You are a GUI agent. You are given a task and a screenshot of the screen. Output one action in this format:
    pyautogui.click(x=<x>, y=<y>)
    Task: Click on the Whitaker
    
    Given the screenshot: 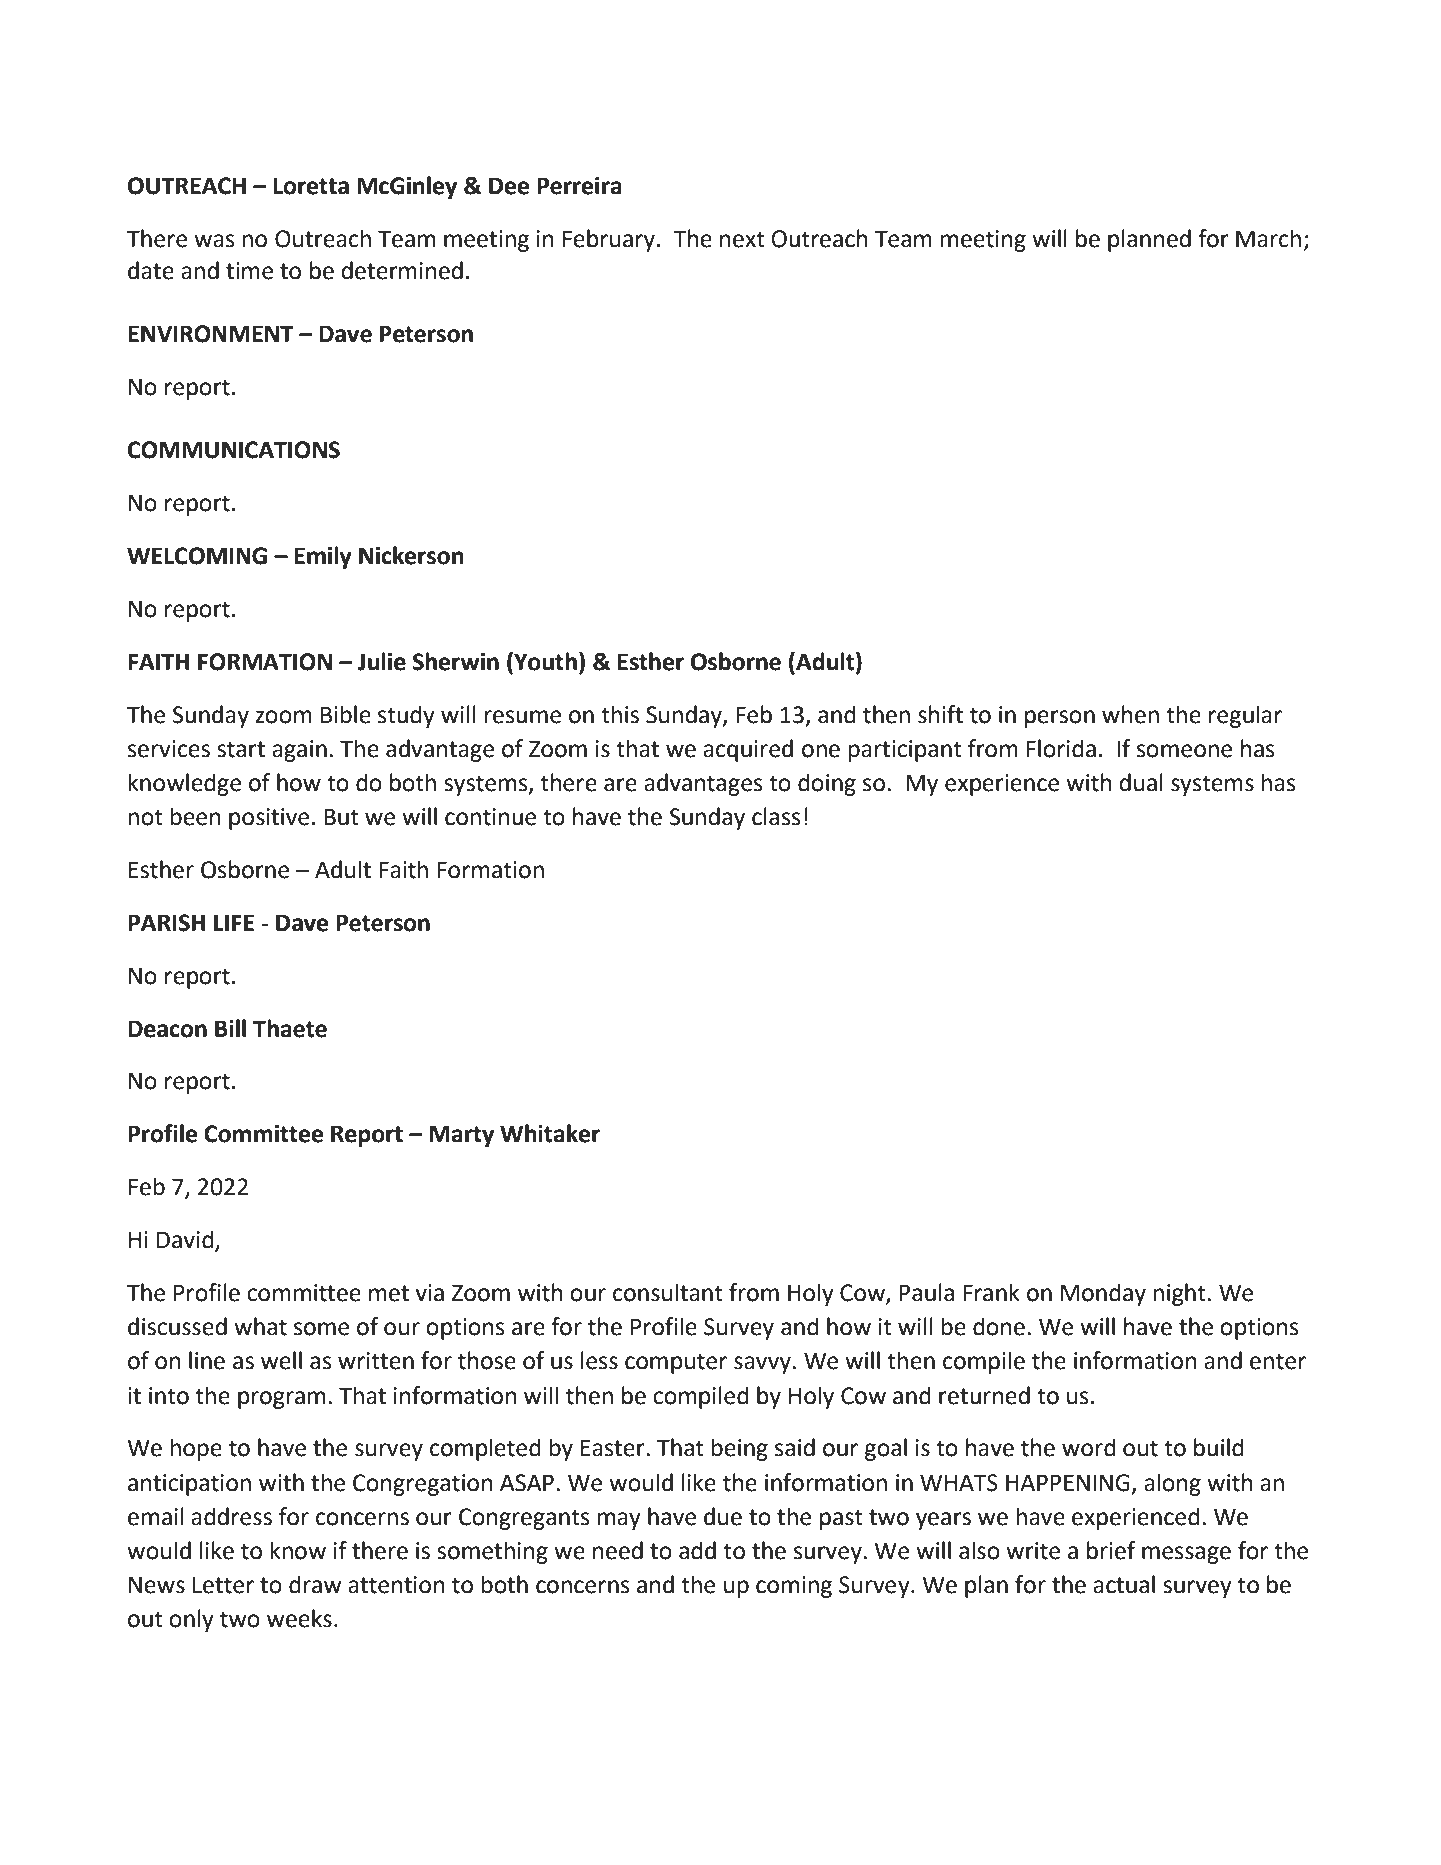 What is the action you would take?
    pyautogui.click(x=550, y=1133)
